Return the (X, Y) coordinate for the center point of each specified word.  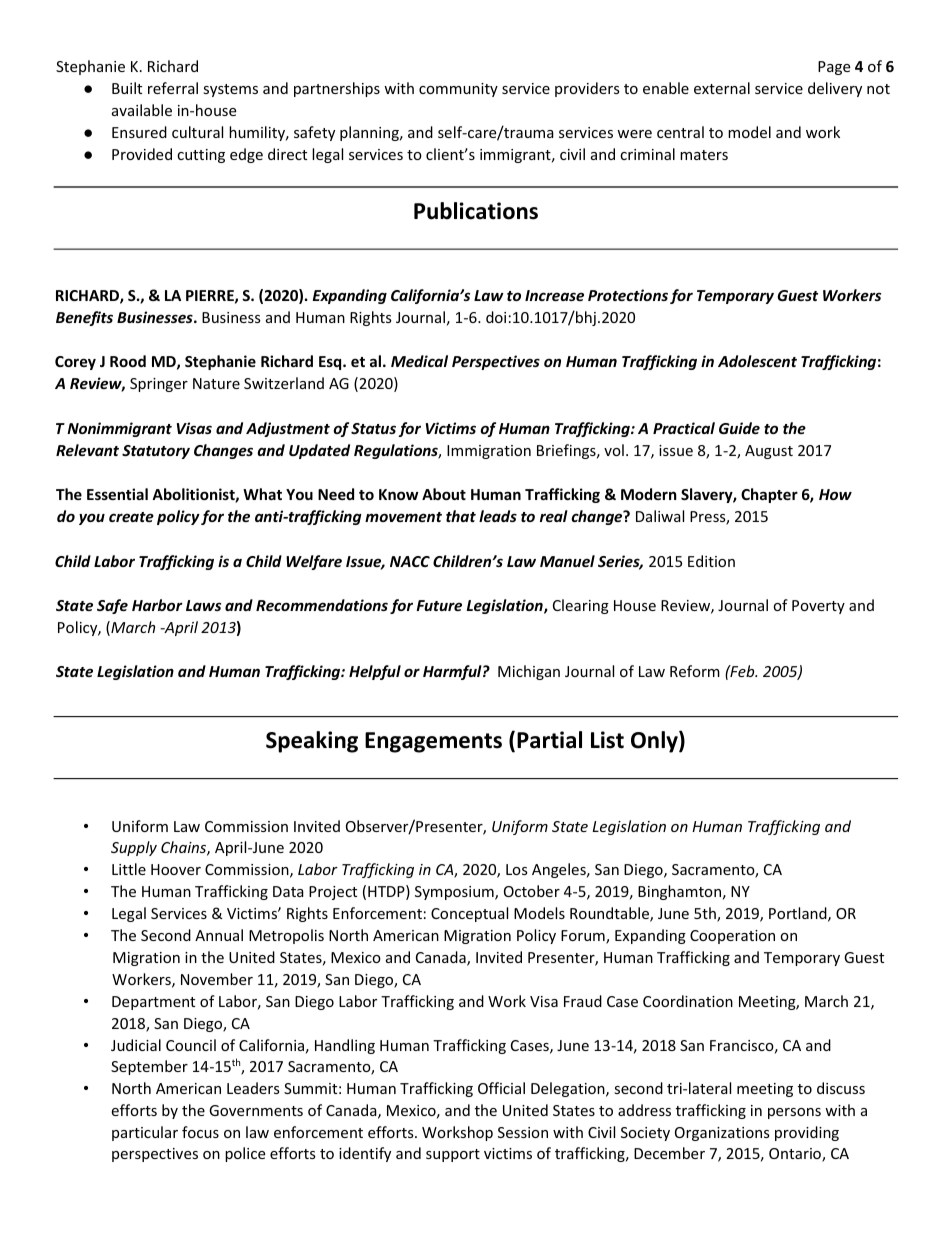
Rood (128, 361)
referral (173, 88)
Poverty (818, 607)
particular (145, 1133)
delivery (835, 89)
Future (439, 605)
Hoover (176, 869)
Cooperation (732, 937)
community (458, 90)
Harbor (157, 605)
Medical (419, 361)
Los (517, 869)
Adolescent (757, 361)
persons (794, 1113)
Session (523, 1132)
